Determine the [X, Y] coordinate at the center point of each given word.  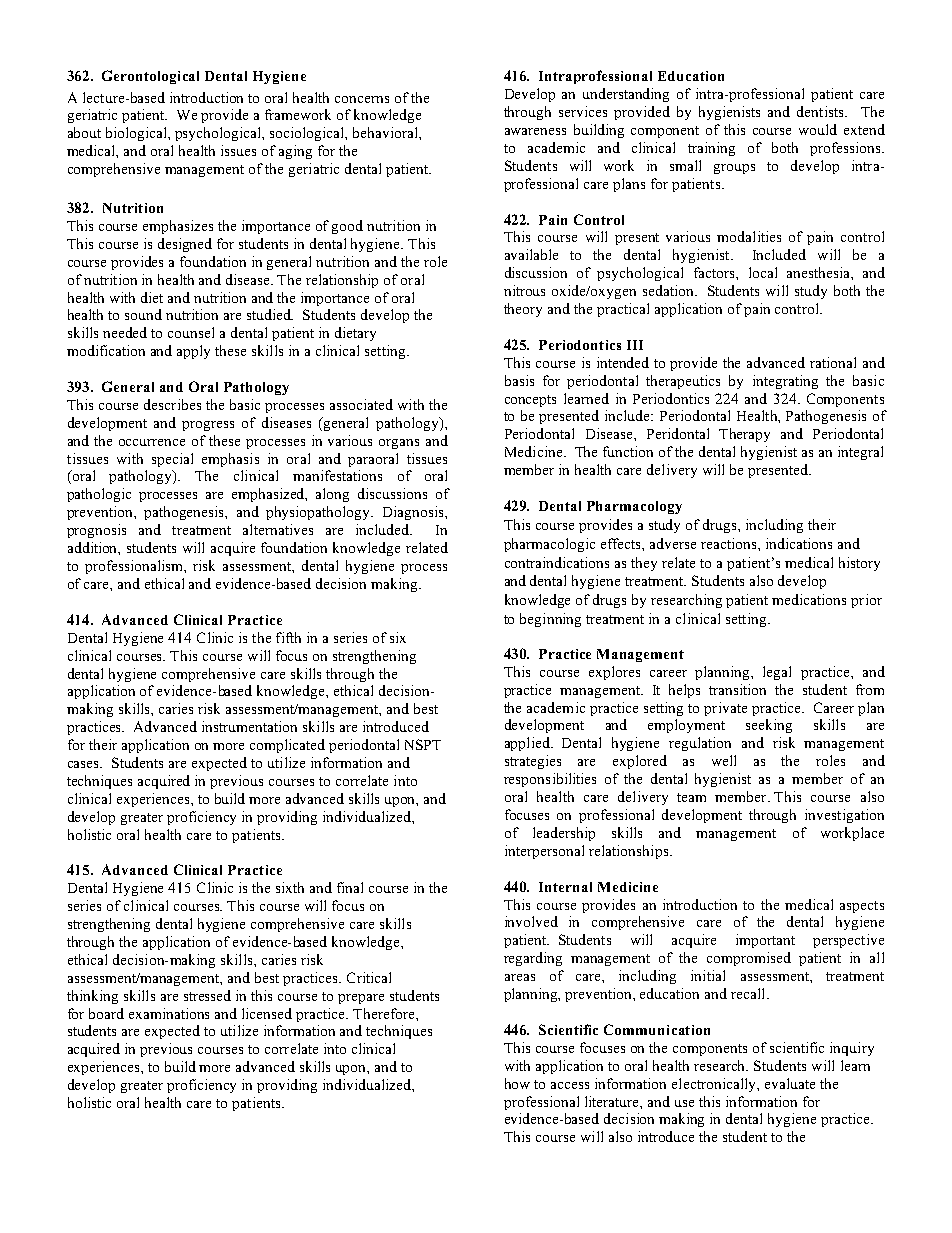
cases [85, 764]
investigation [844, 816]
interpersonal [544, 852]
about [84, 132]
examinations [169, 1013]
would [818, 129]
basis [519, 380]
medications [809, 599]
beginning [550, 620]
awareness [535, 131]
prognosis [96, 531]
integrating [785, 382]
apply [193, 352]
